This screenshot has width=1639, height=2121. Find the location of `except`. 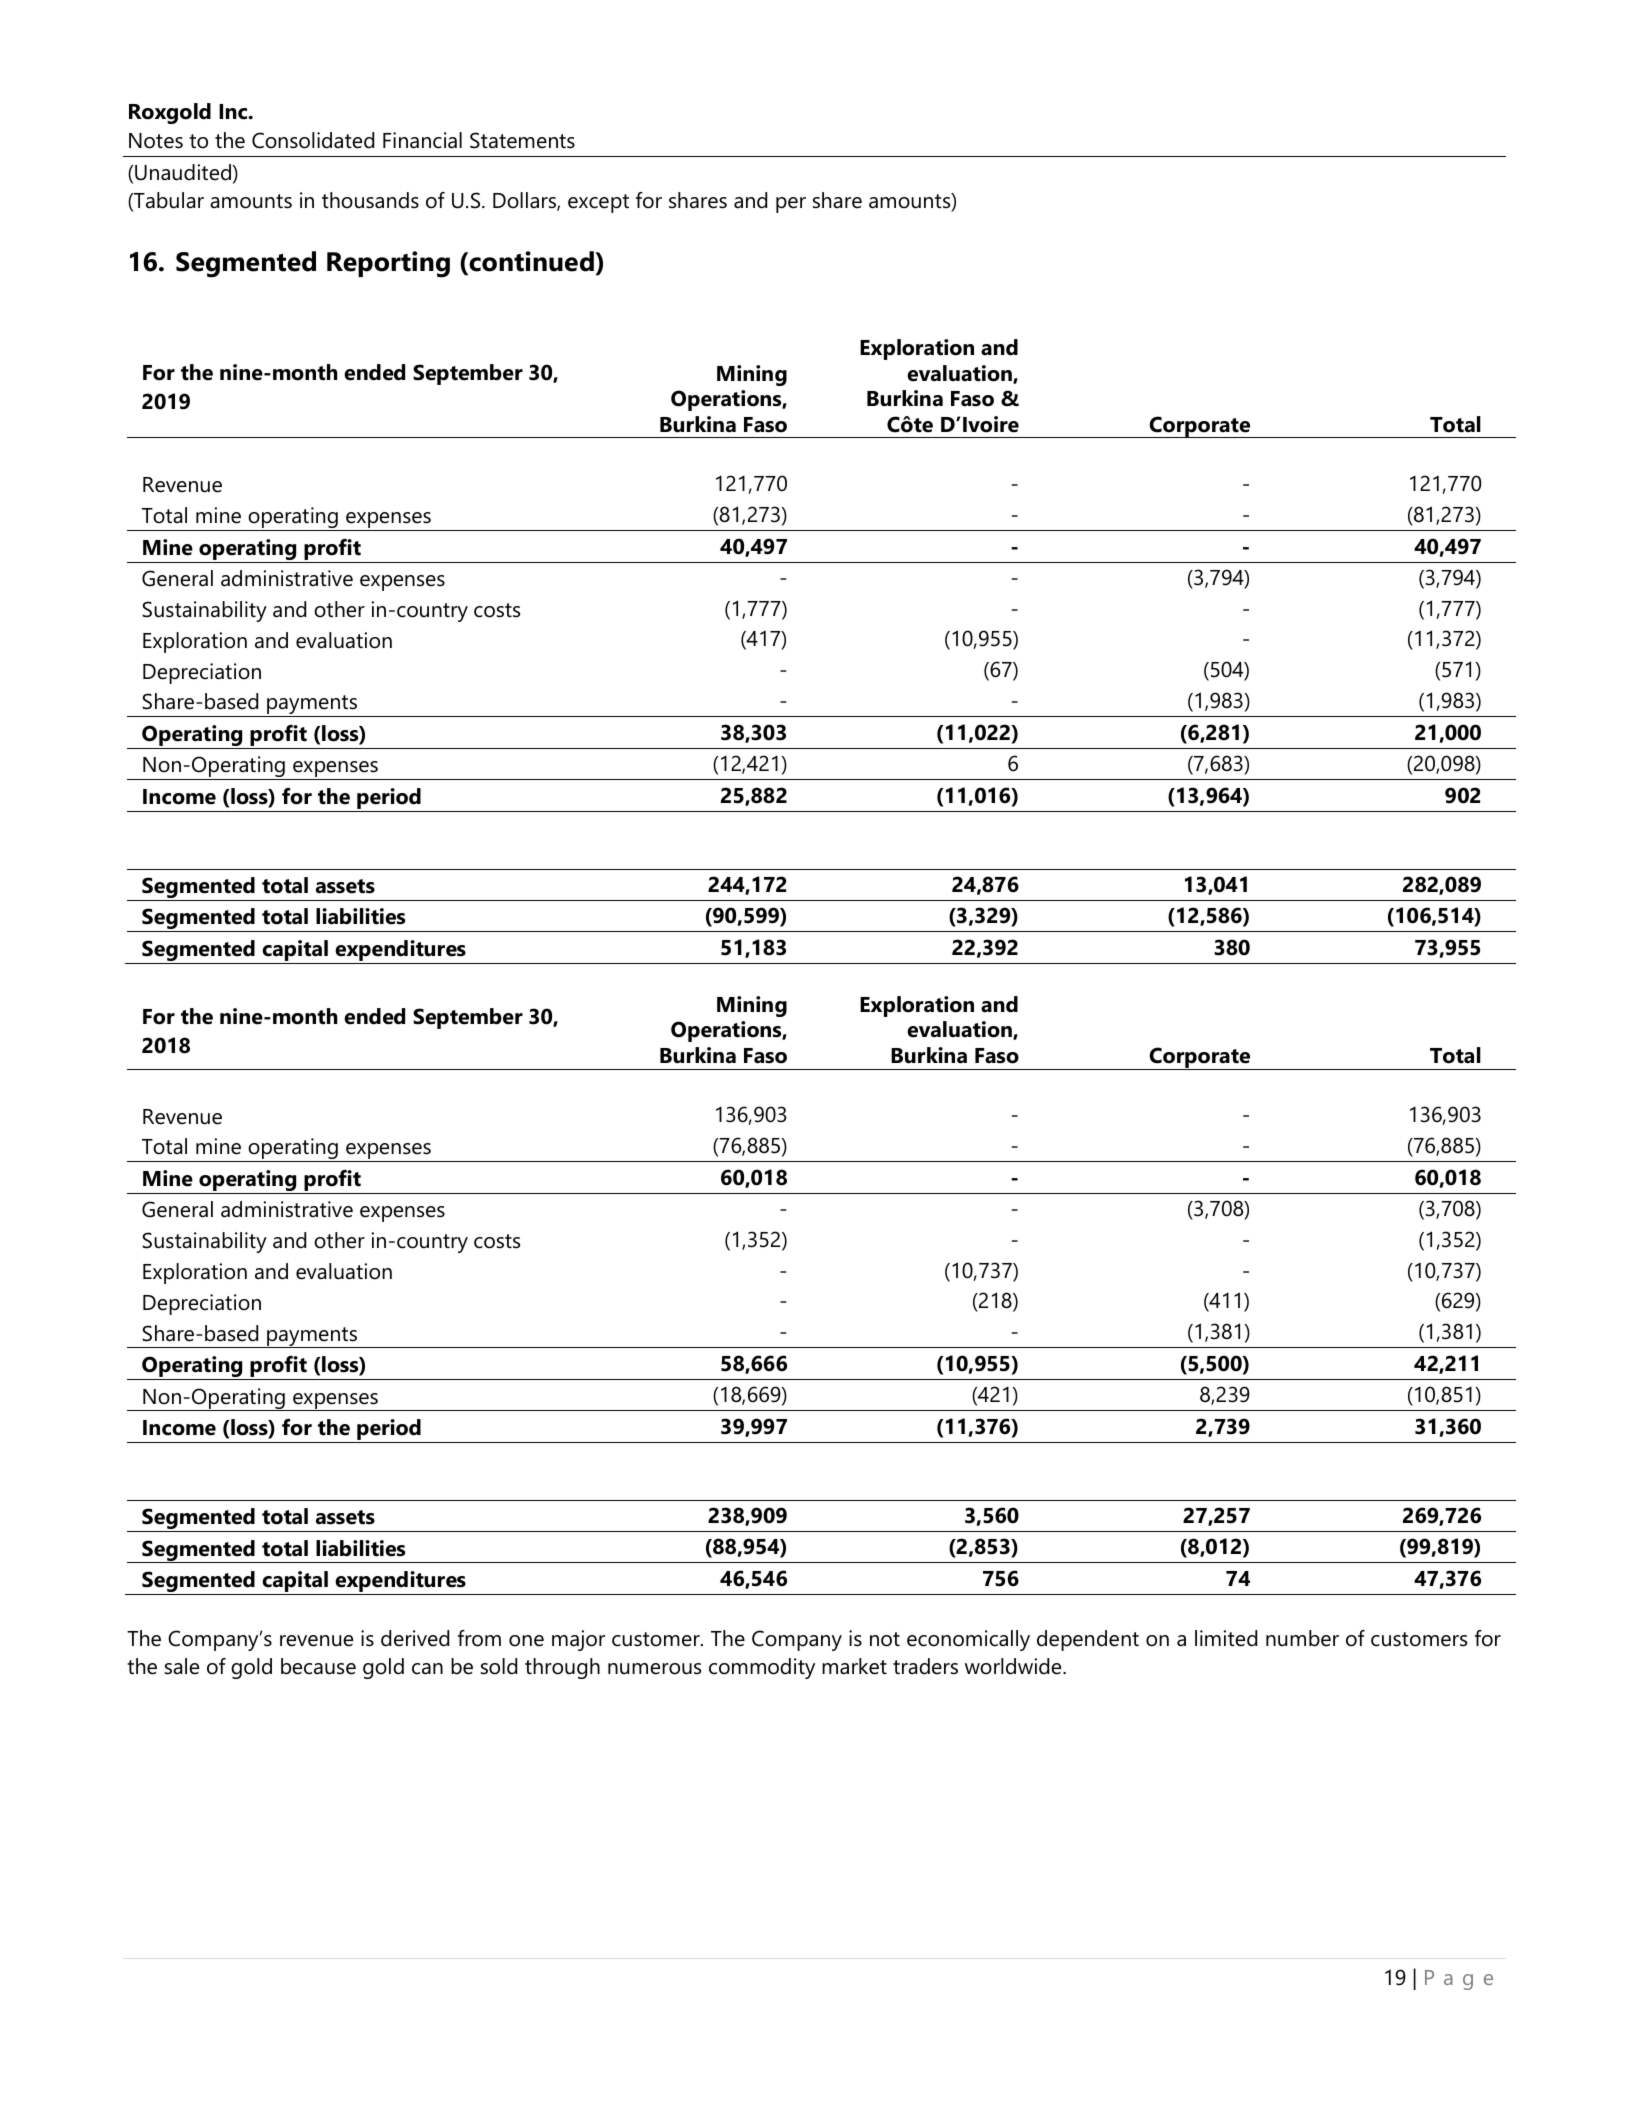

except is located at coordinates (598, 203).
